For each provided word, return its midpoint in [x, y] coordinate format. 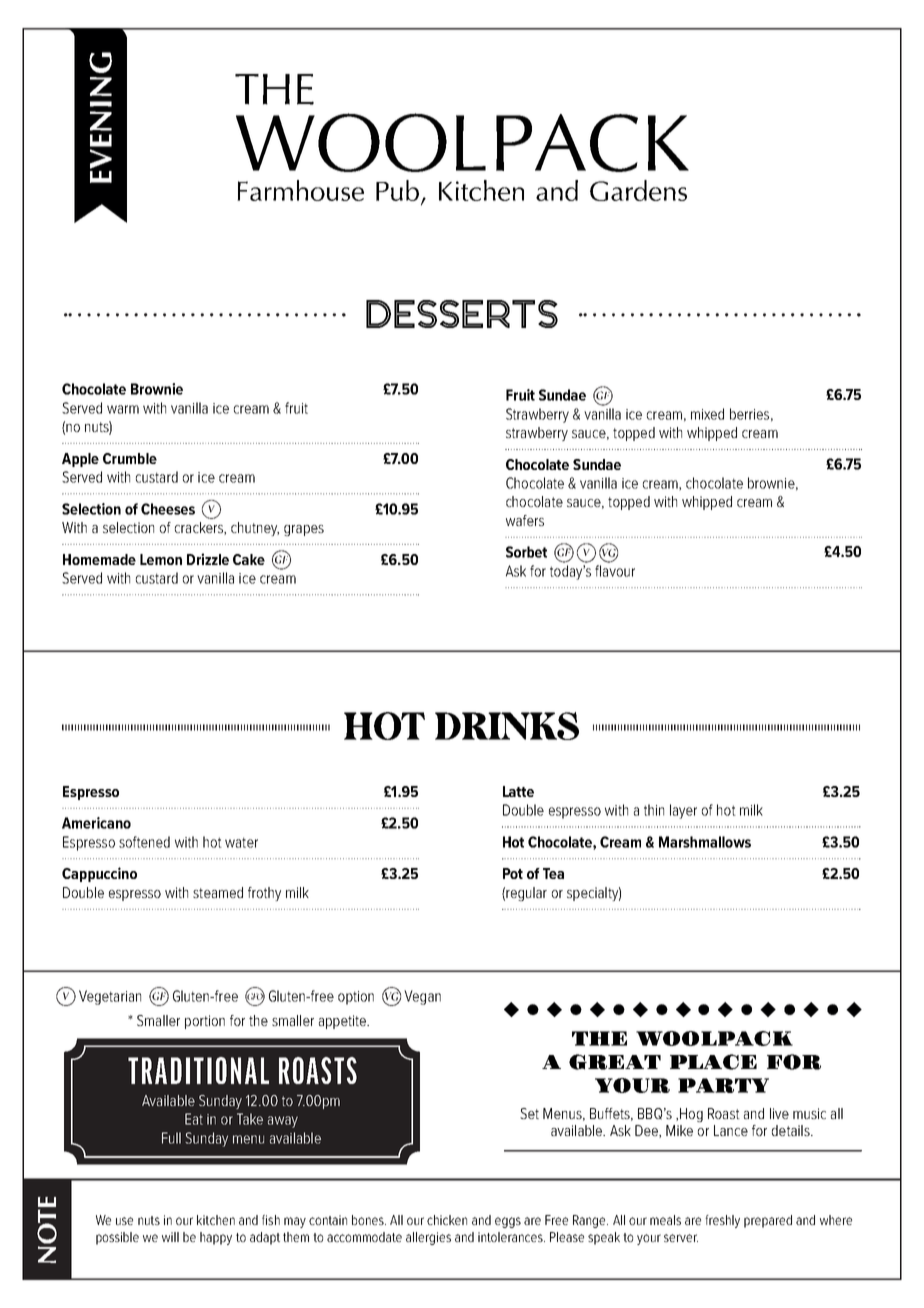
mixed [707, 414]
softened [144, 842]
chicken [447, 1220]
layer [683, 811]
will [170, 1237]
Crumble [130, 458]
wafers [525, 520]
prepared [768, 1221]
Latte [518, 791]
